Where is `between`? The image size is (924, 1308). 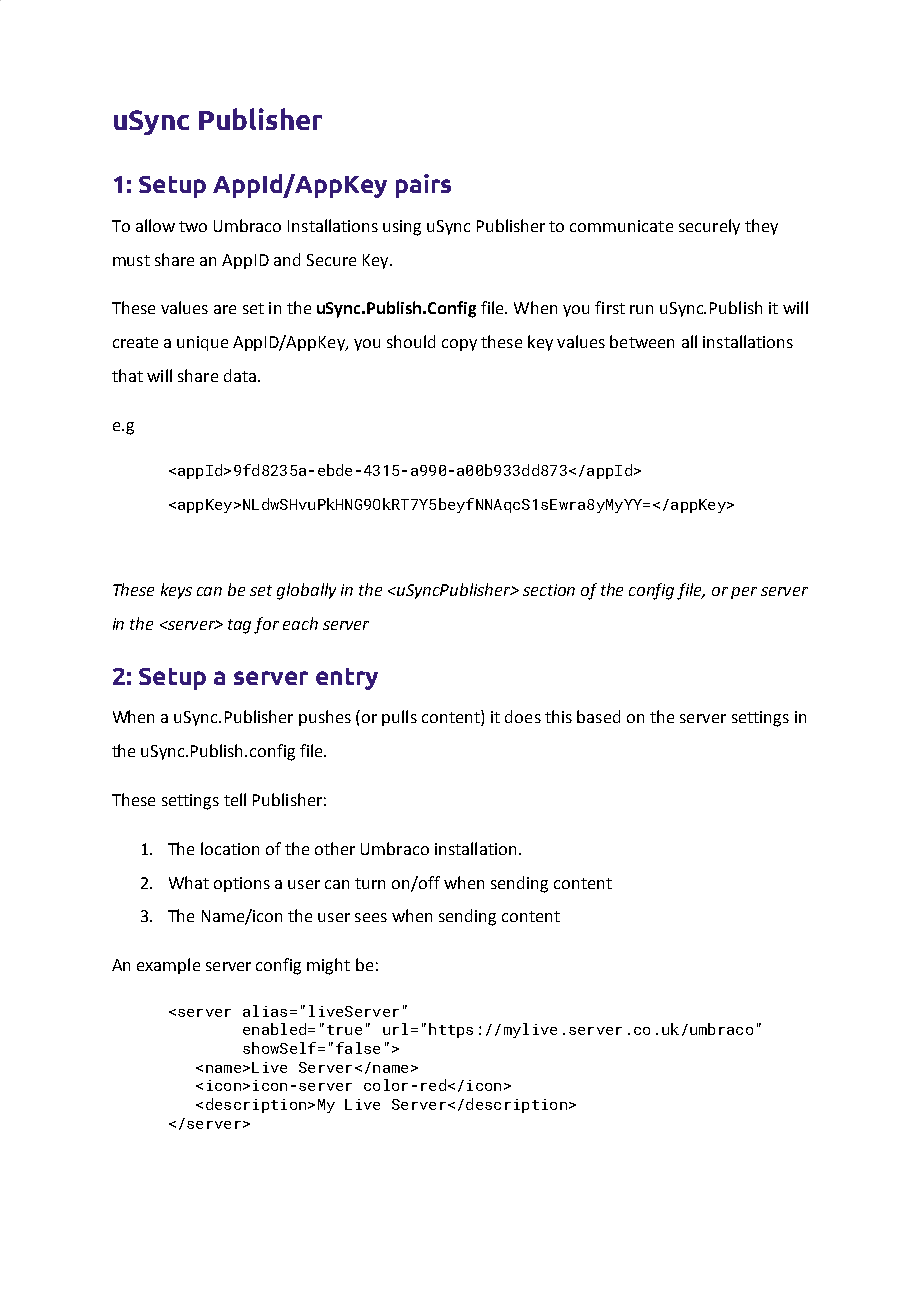 between is located at coordinates (642, 341).
